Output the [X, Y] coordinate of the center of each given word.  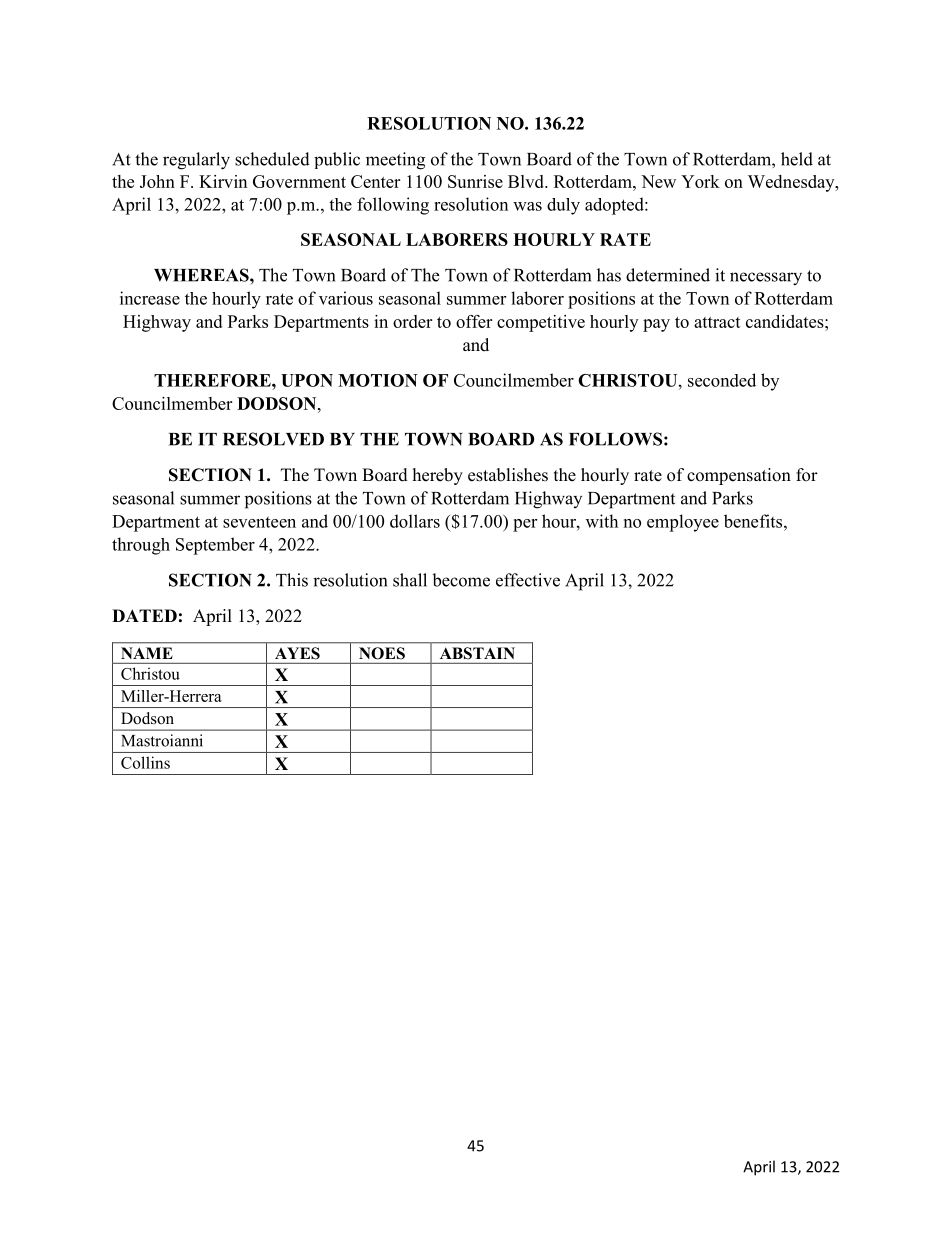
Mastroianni [162, 740]
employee [683, 523]
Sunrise [475, 181]
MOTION [378, 380]
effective [528, 580]
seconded [722, 380]
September [215, 546]
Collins [145, 762]
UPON [307, 380]
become [461, 580]
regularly [196, 161]
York [700, 181]
